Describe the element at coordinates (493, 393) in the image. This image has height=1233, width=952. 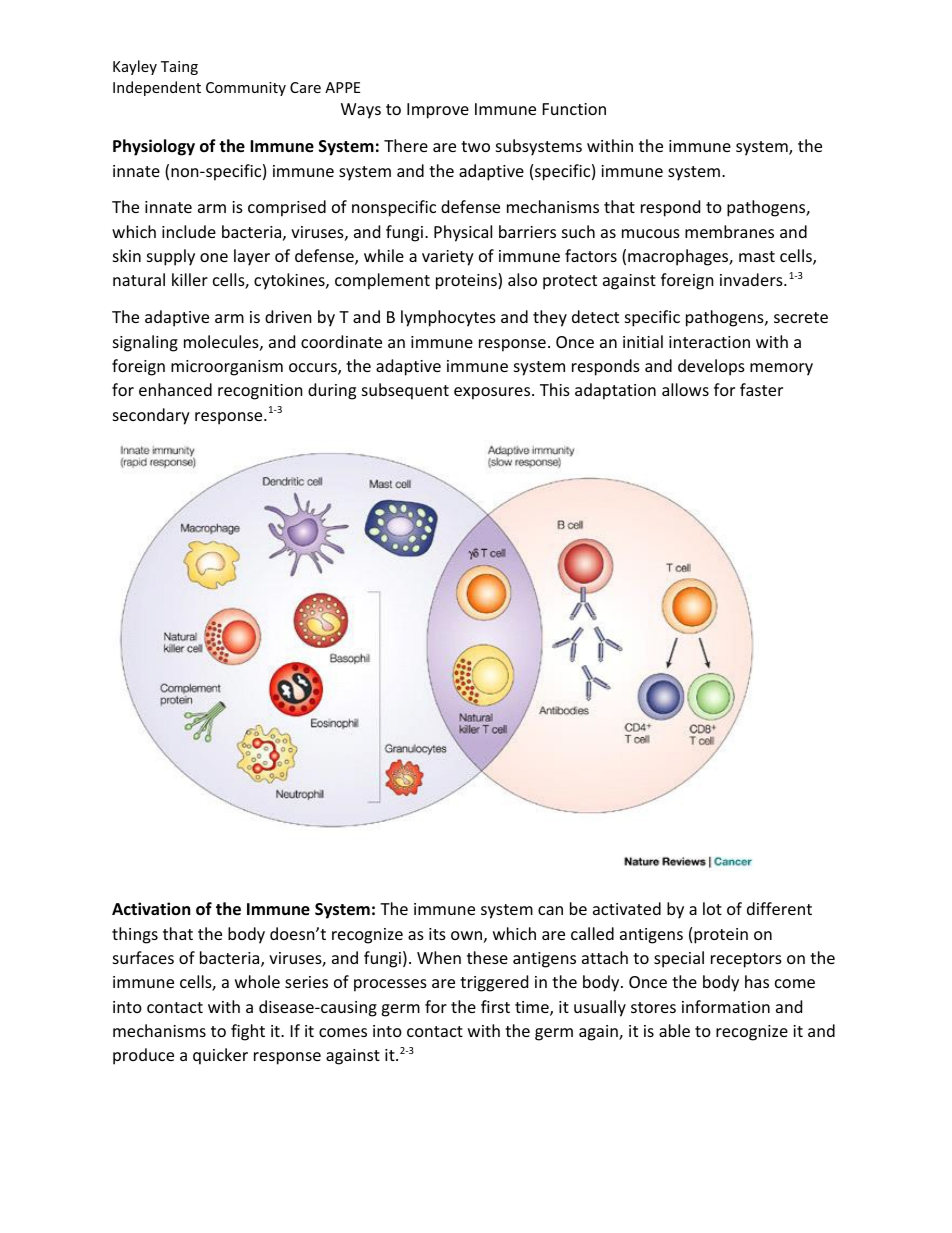
I see `exposures` at that location.
